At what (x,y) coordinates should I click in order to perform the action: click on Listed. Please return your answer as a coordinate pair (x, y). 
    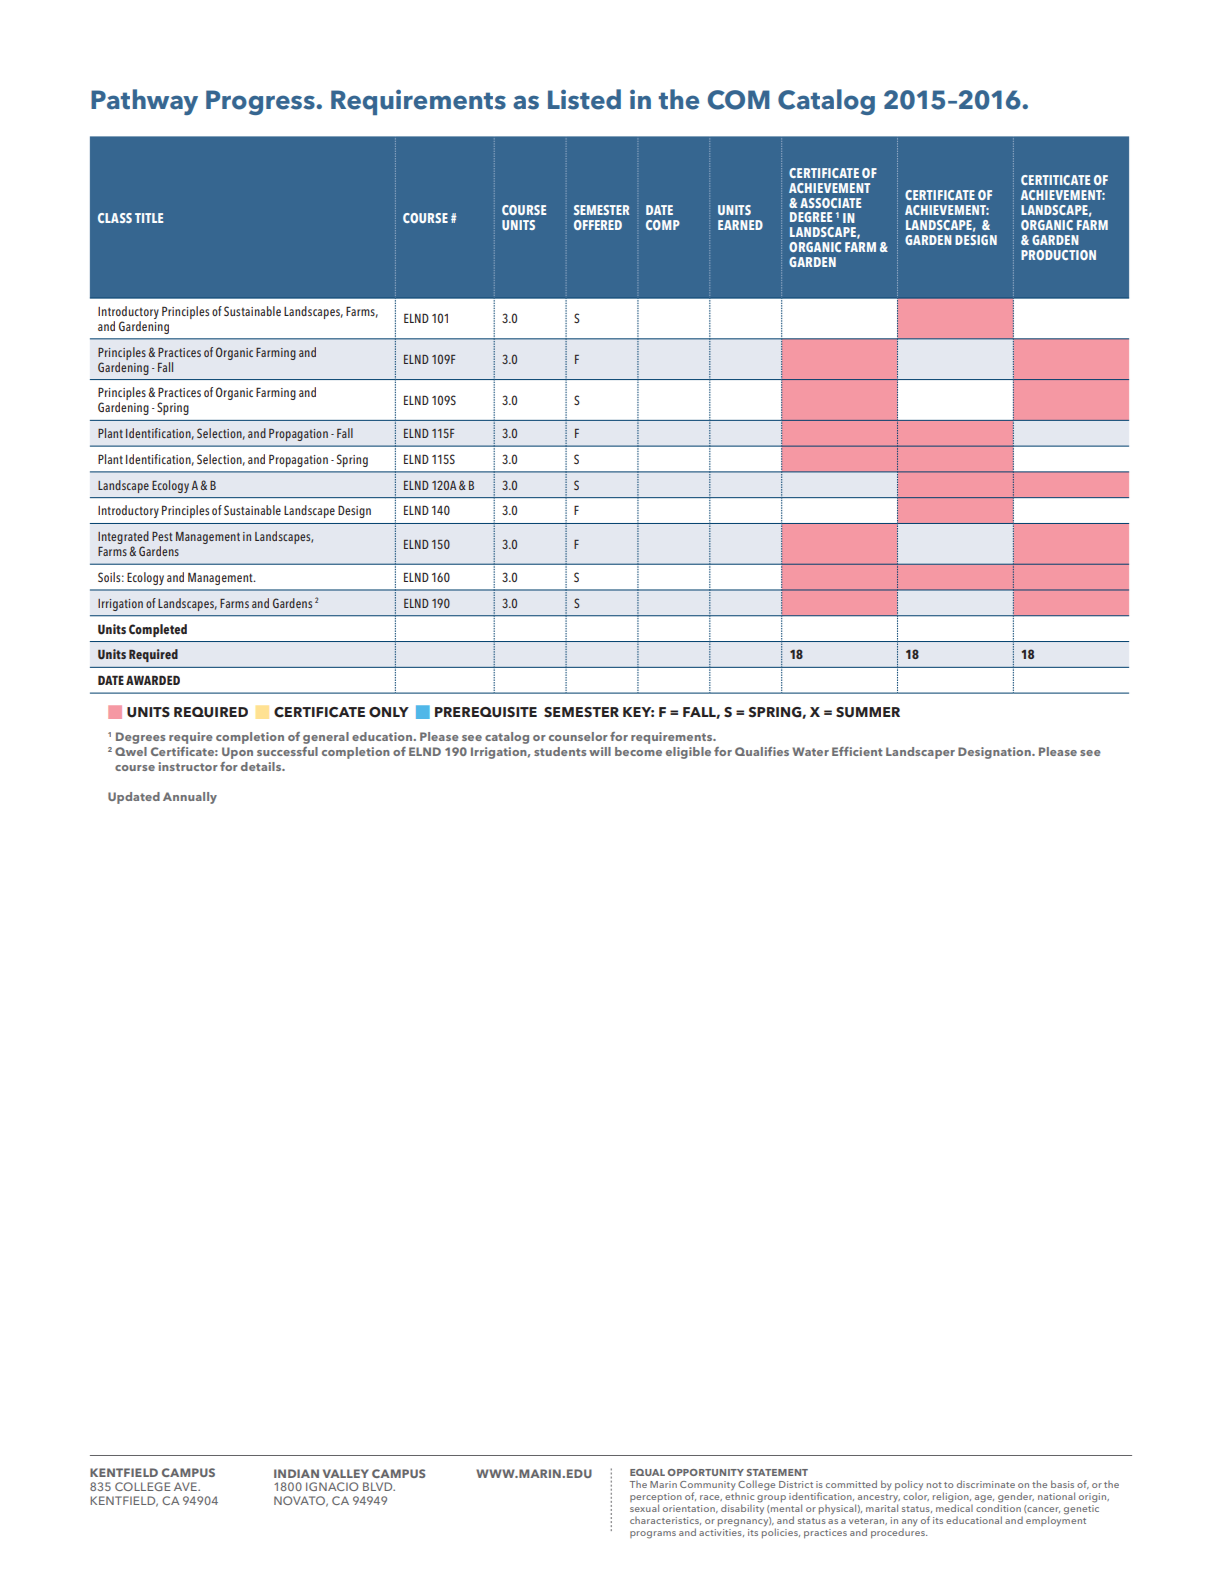
    Looking at the image, I should click on (584, 99).
